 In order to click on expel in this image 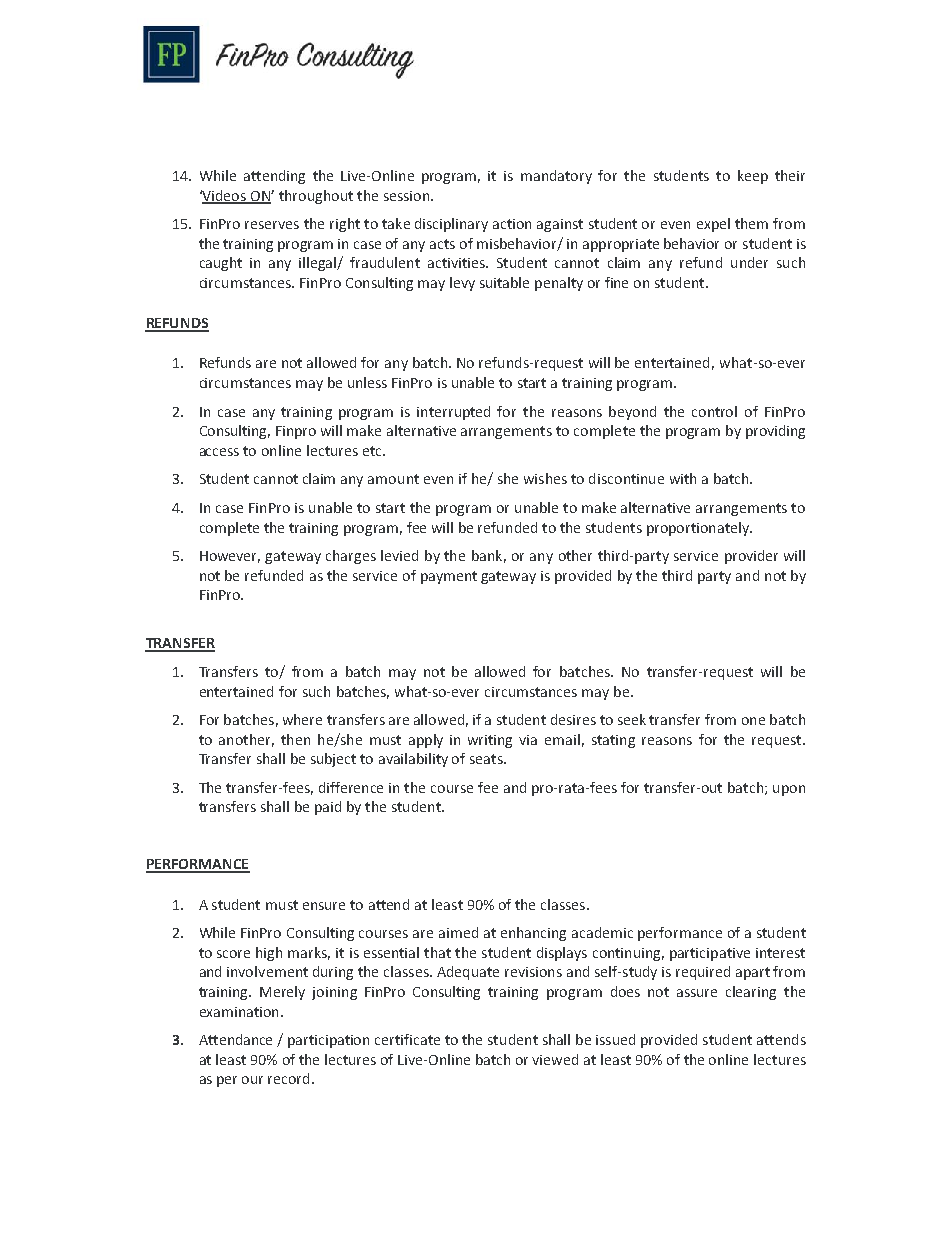, I will do `click(713, 225)`.
